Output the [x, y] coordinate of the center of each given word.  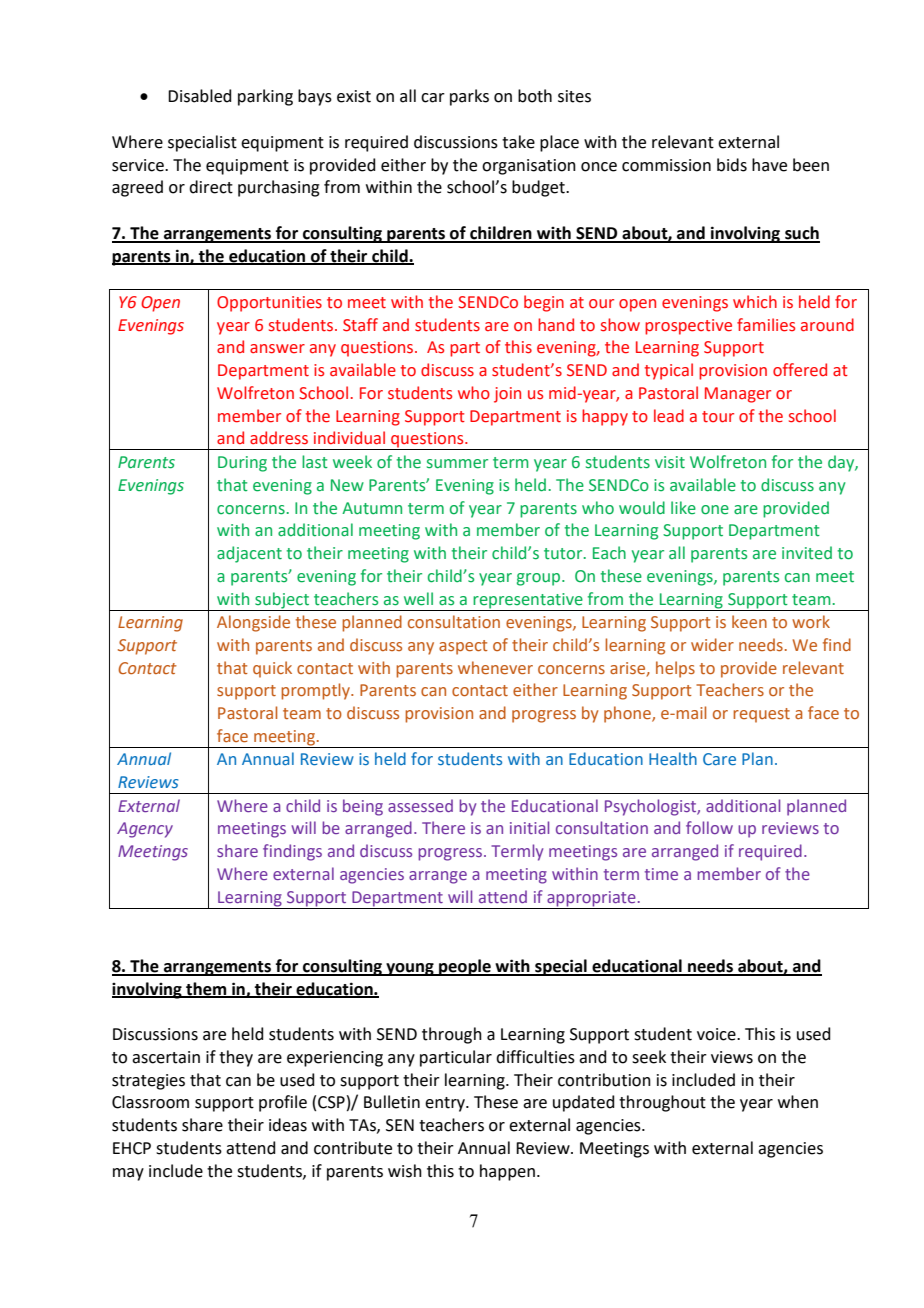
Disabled [200, 96]
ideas [288, 1125]
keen [749, 621]
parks [469, 97]
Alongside [253, 623]
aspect [463, 647]
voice [717, 1034]
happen [507, 1172]
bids [732, 165]
